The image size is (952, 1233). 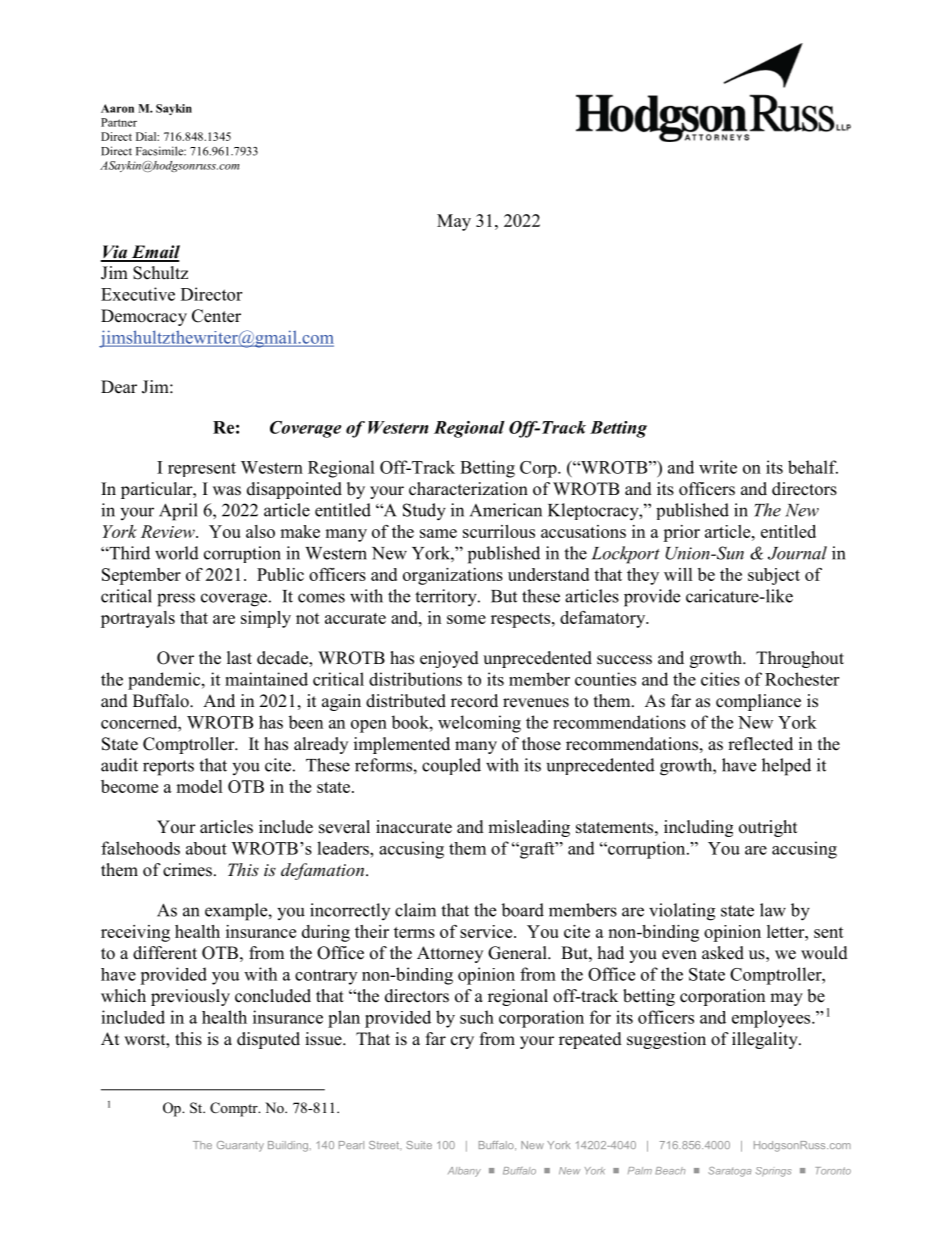 I want to click on reflected, so click(x=760, y=744).
